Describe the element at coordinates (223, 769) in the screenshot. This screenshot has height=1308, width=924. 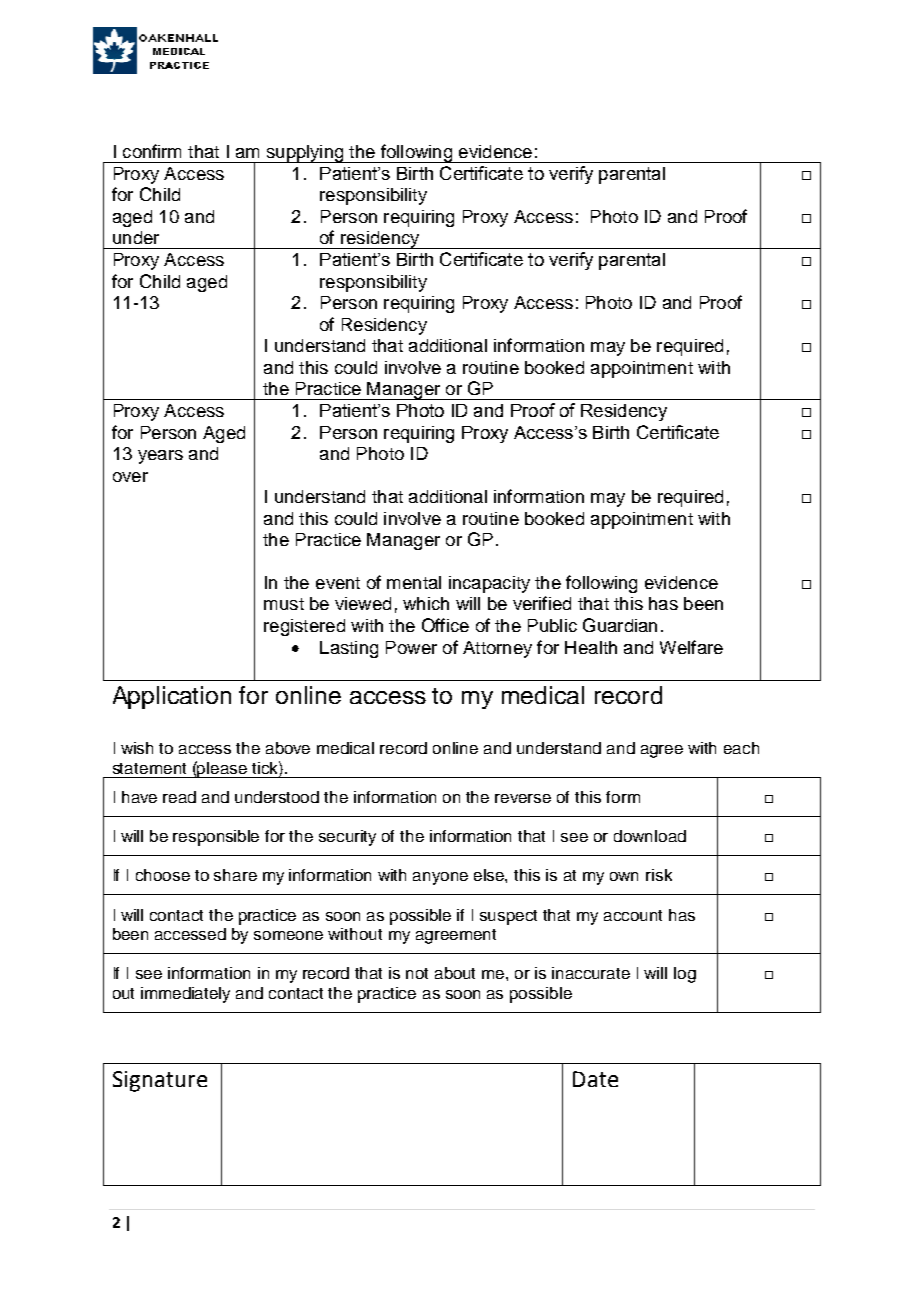
I see `please` at that location.
